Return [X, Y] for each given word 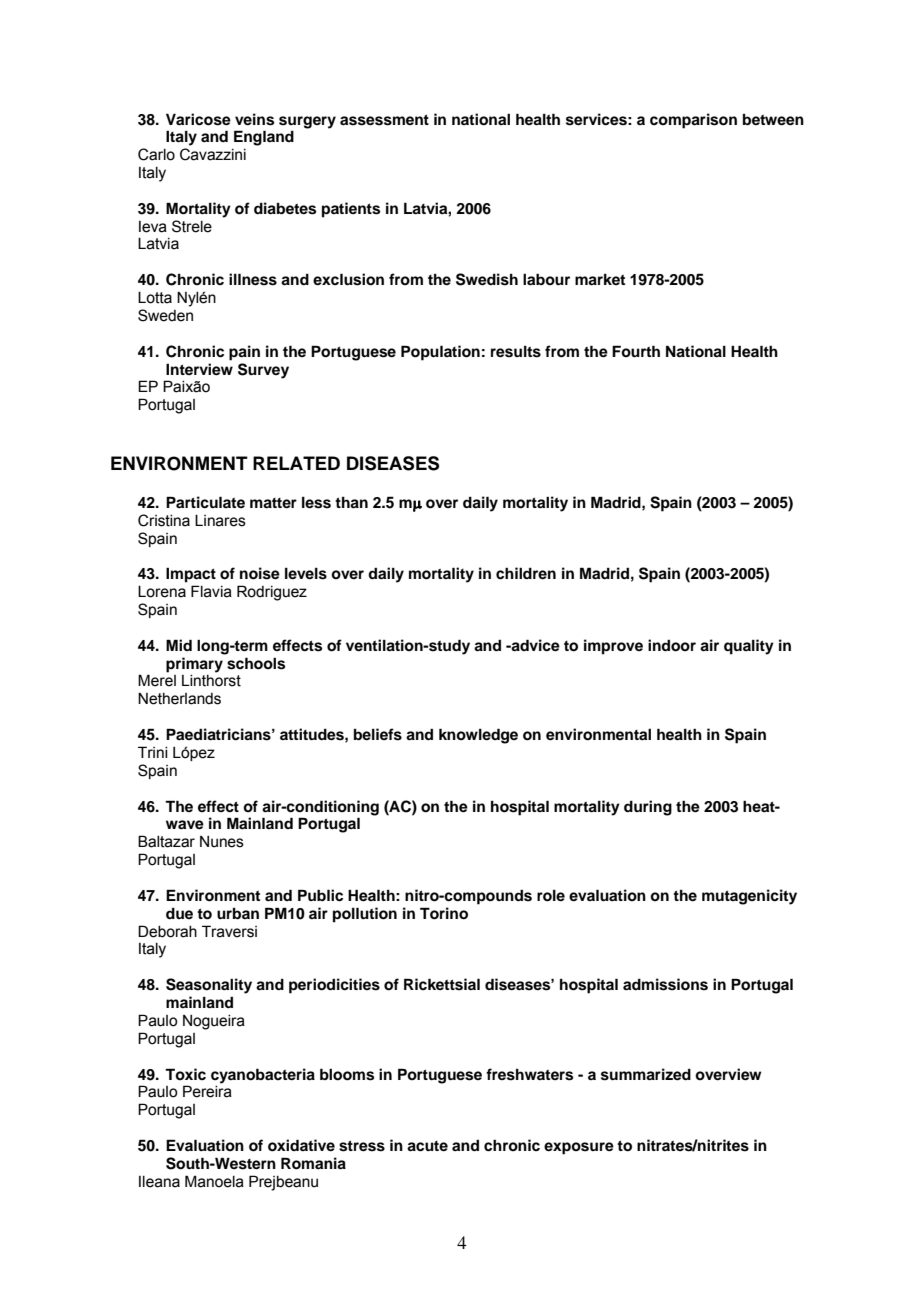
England [264, 138]
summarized [646, 1074]
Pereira [207, 1091]
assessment [384, 120]
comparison [693, 121]
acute [427, 1146]
